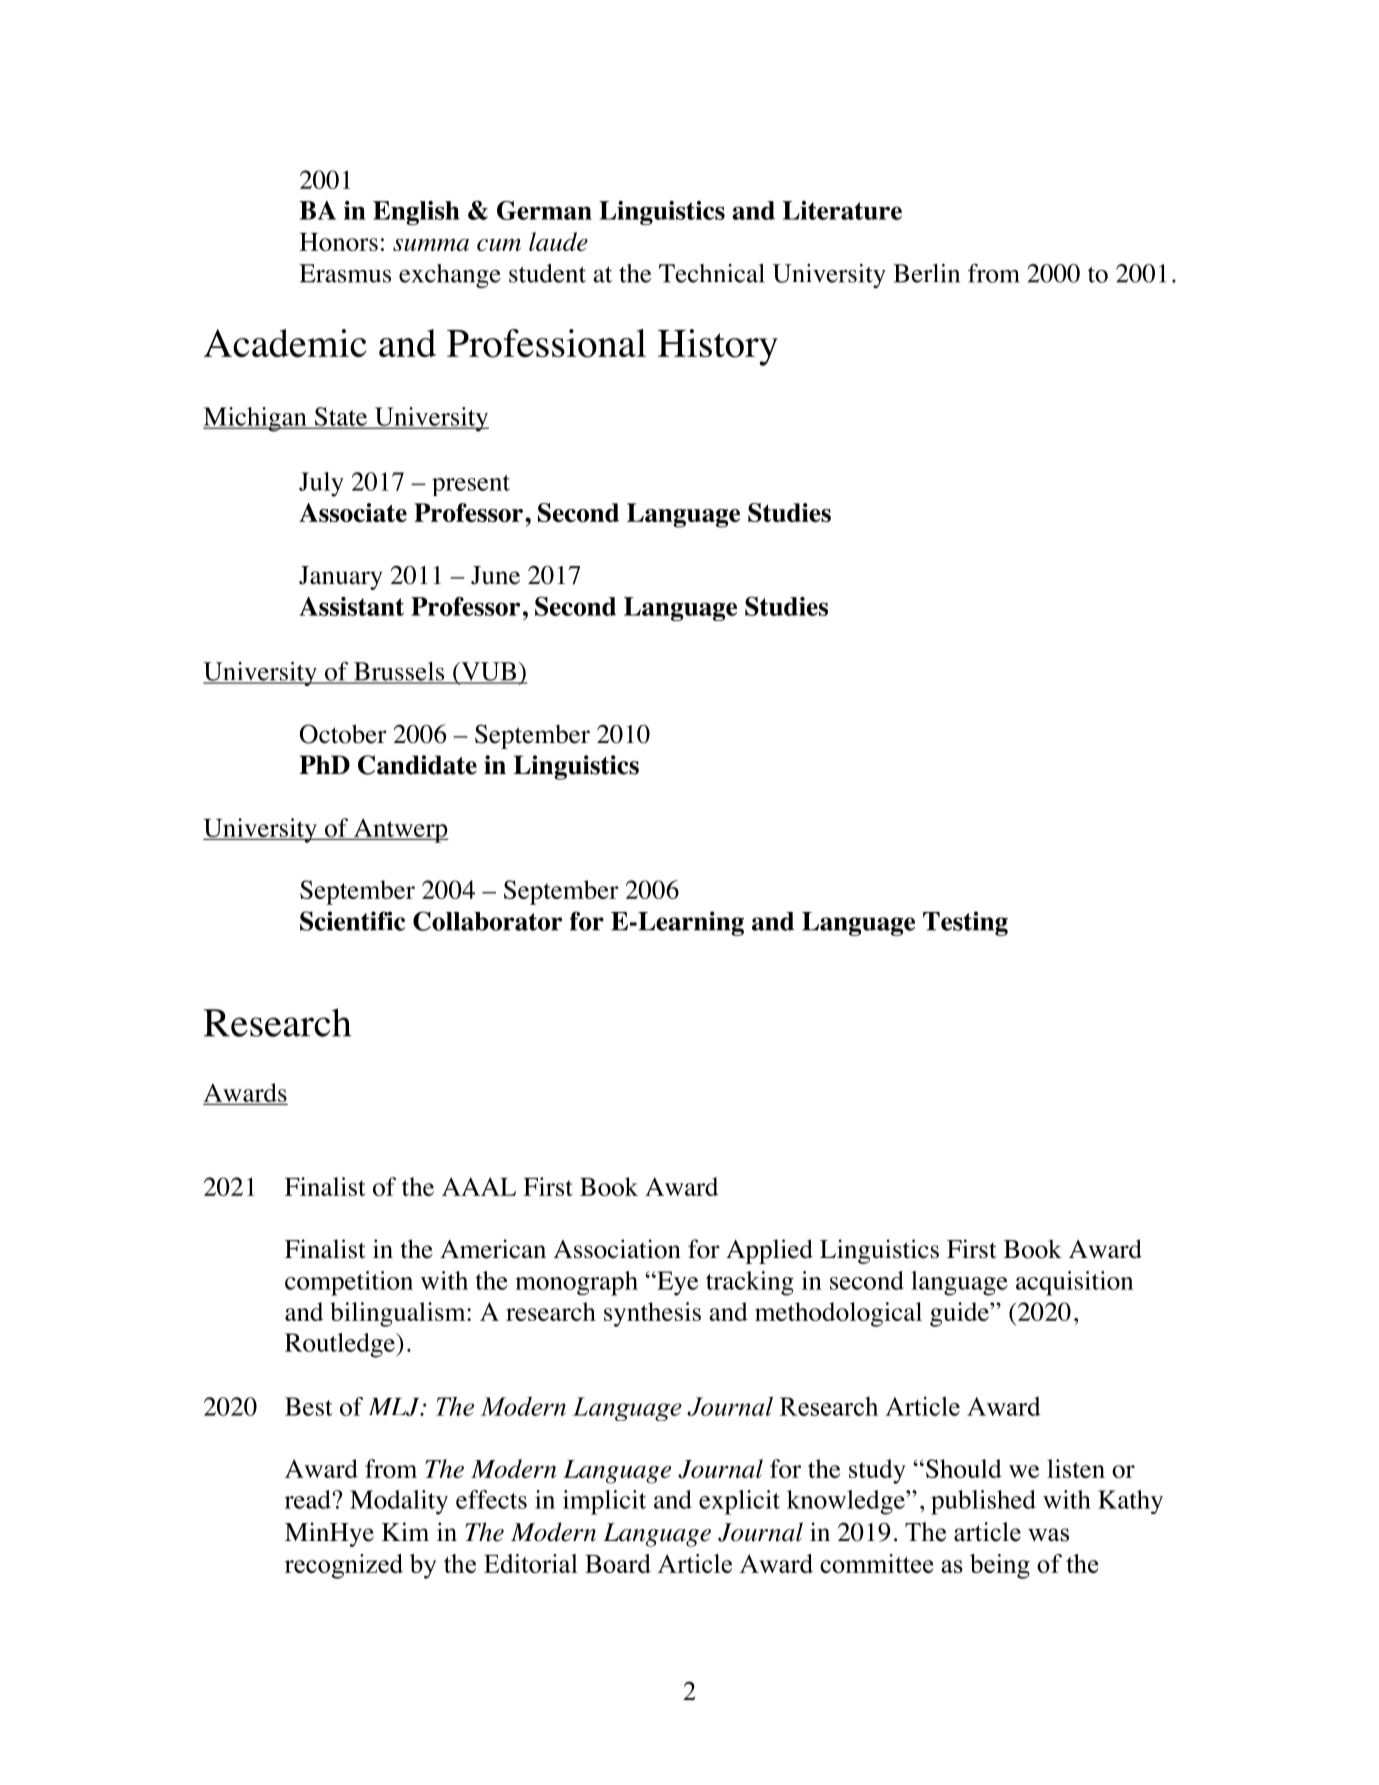  What do you see at coordinates (1074, 1283) in the screenshot?
I see `acquisition` at bounding box center [1074, 1283].
